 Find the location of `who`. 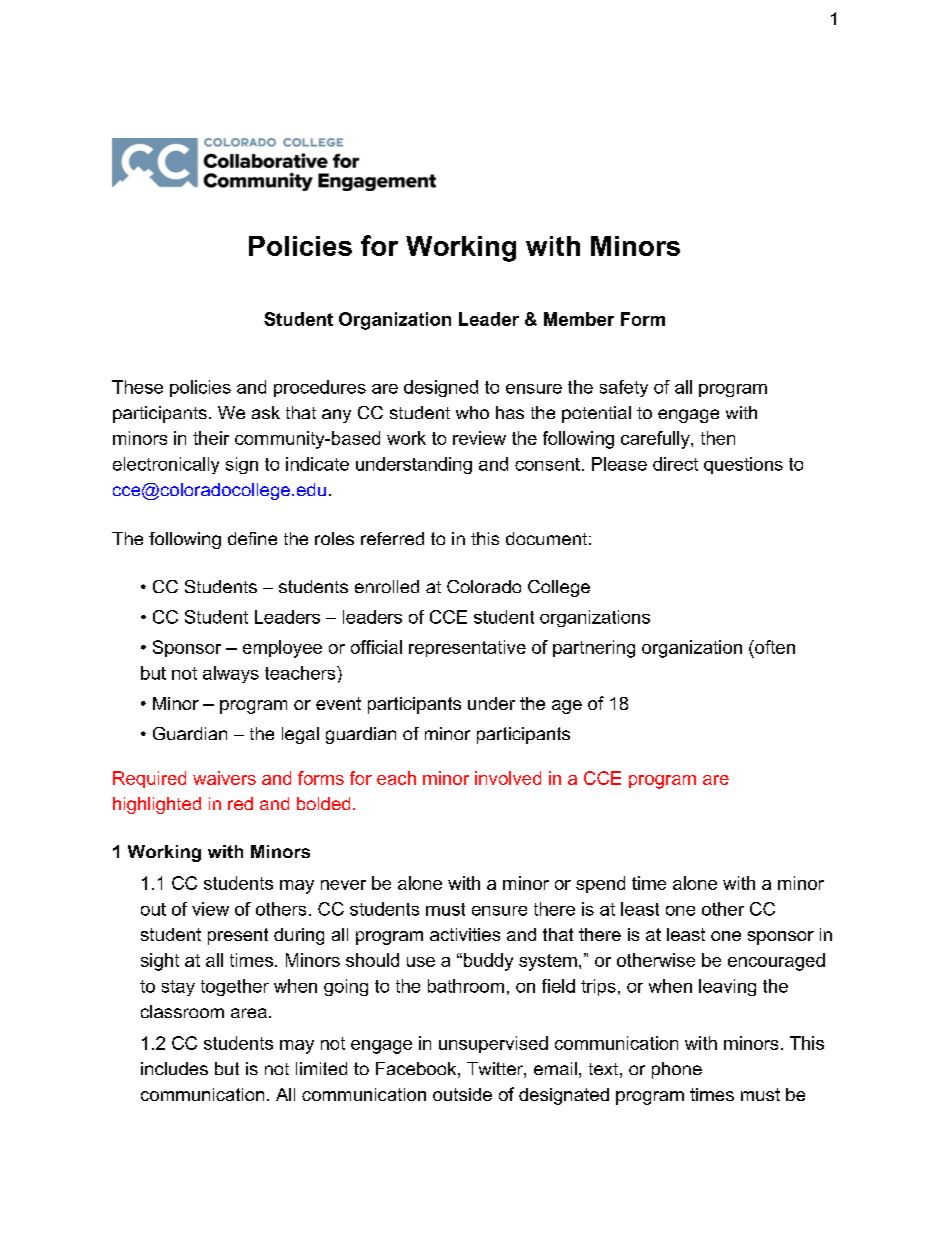

who is located at coordinates (472, 412).
